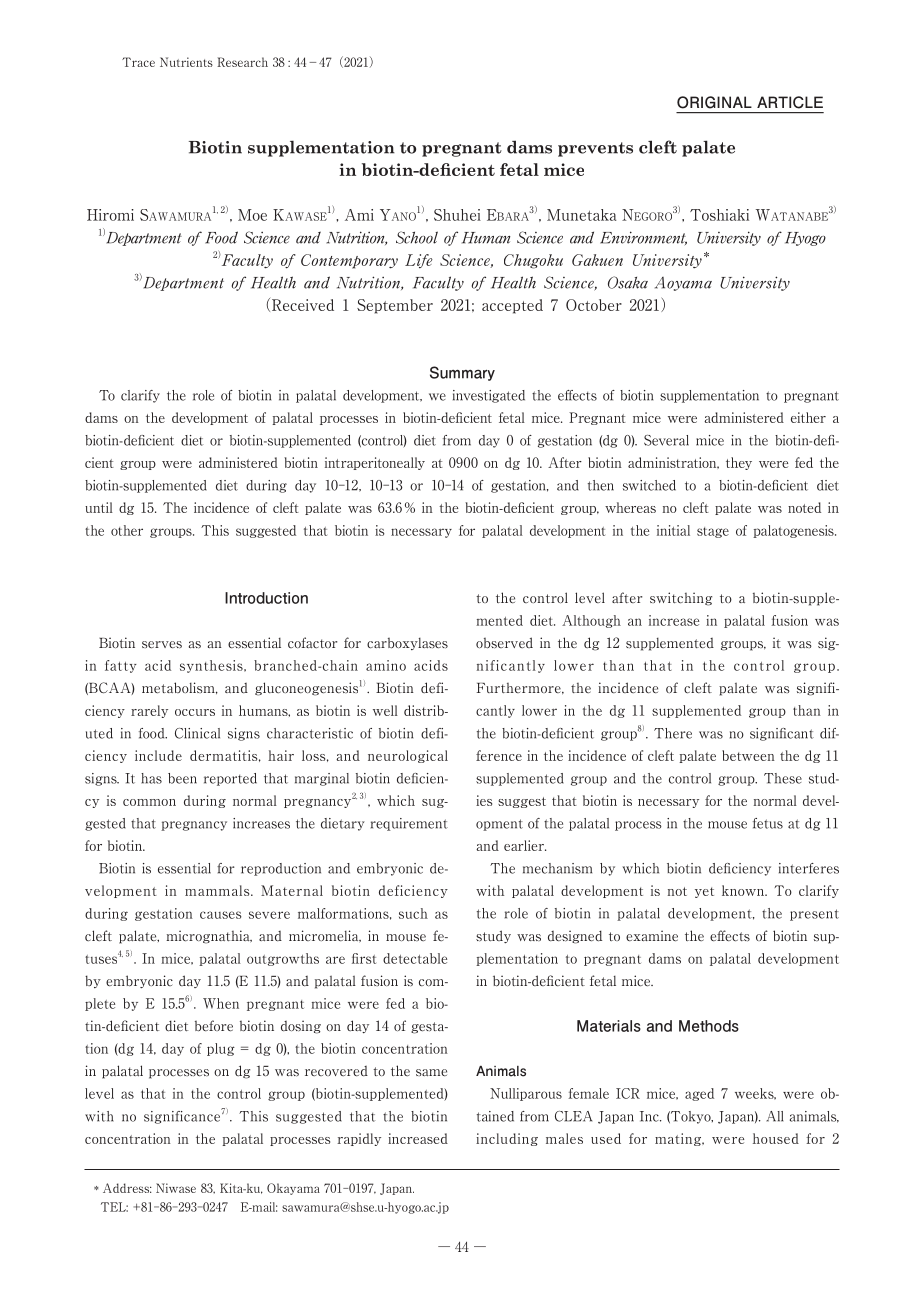 This page has width=924, height=1308. Describe the element at coordinates (162, 645) in the page. I see `serves` at that location.
